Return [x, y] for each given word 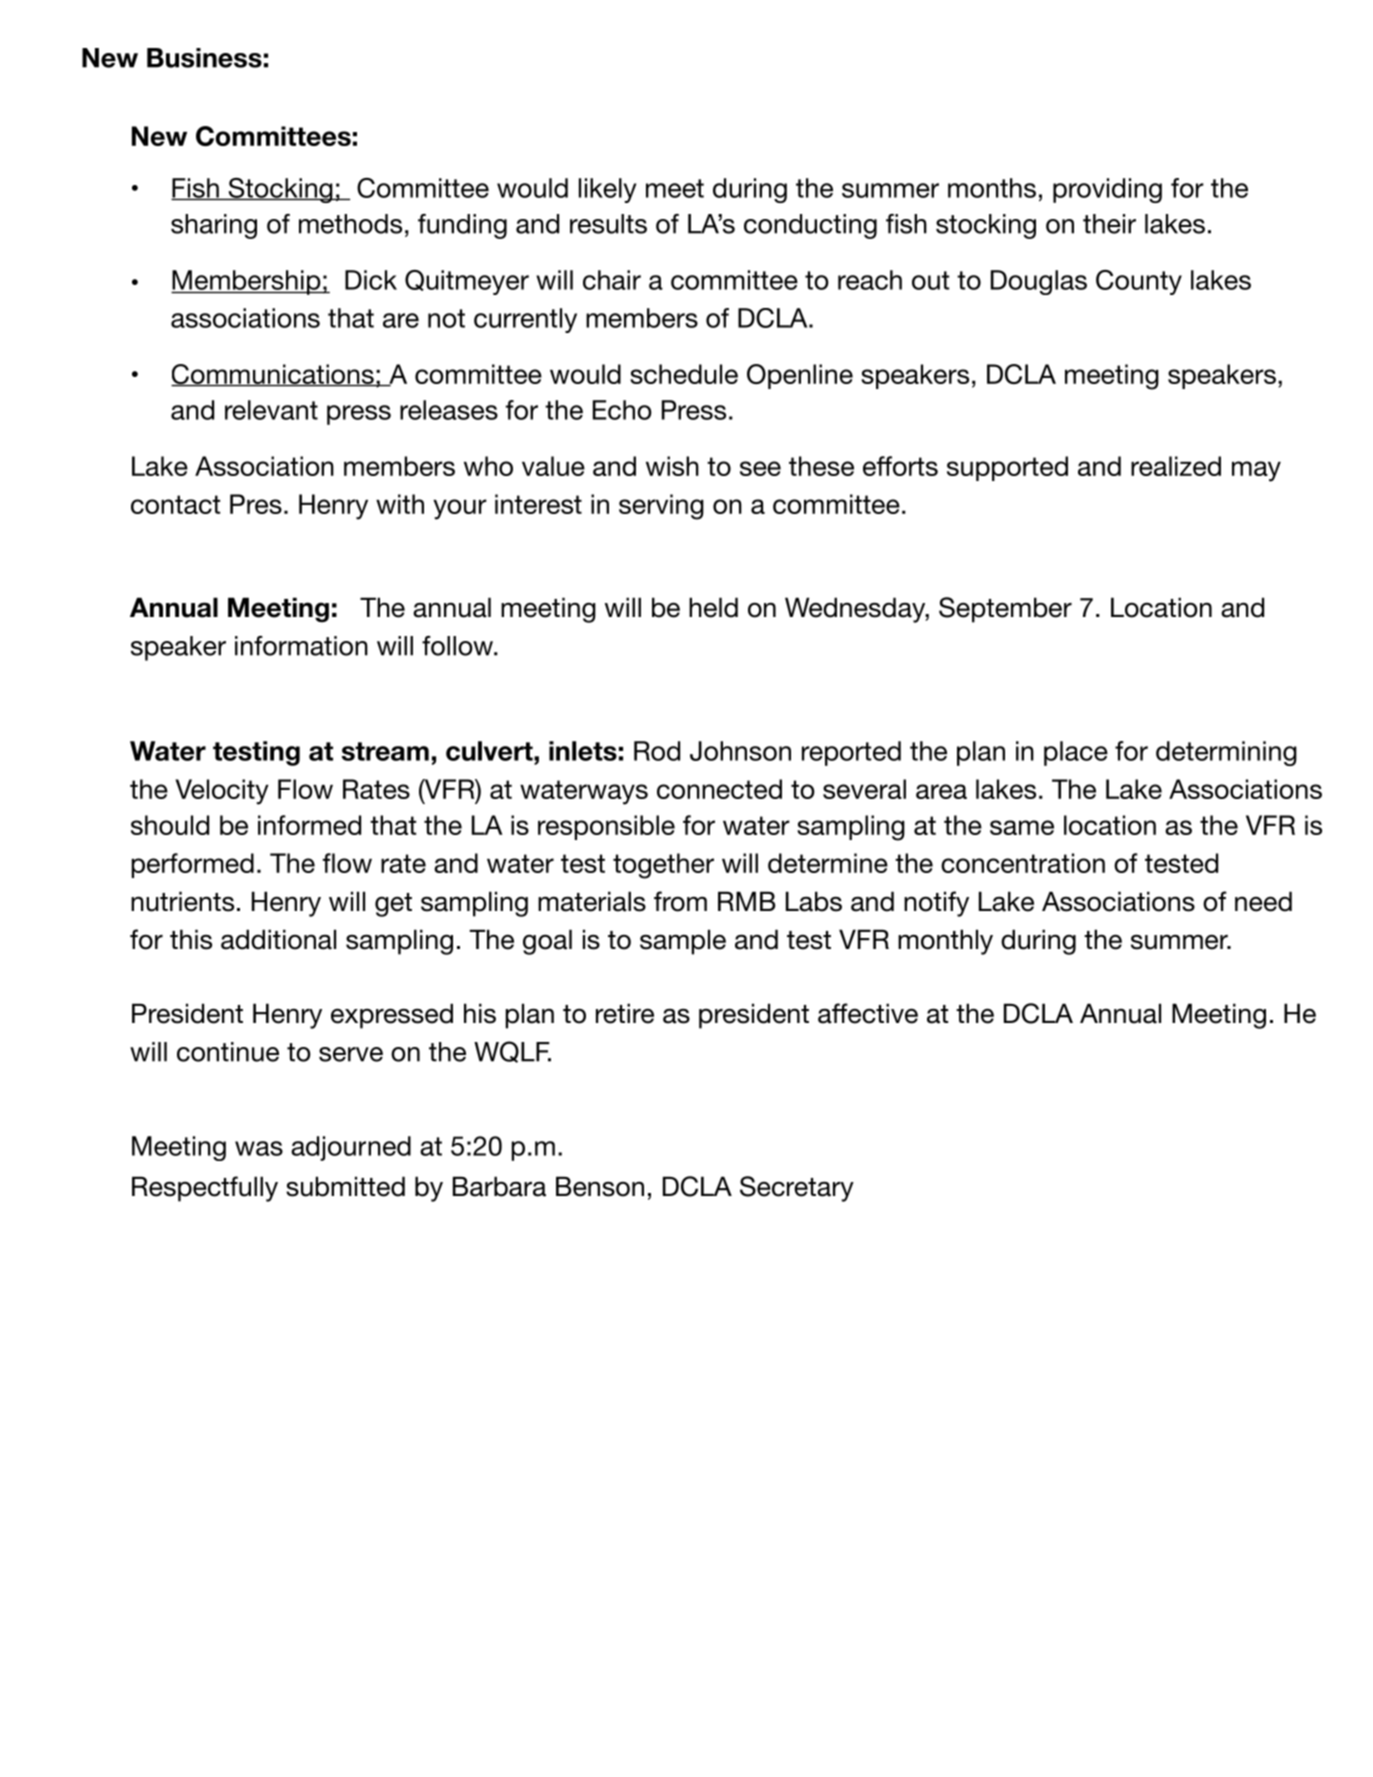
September [1005, 610]
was [259, 1148]
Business [204, 58]
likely [607, 190]
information [301, 646]
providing [1107, 190]
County [1139, 282]
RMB [747, 901]
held [713, 607]
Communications [273, 375]
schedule [684, 374]
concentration [1023, 863]
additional [278, 939]
